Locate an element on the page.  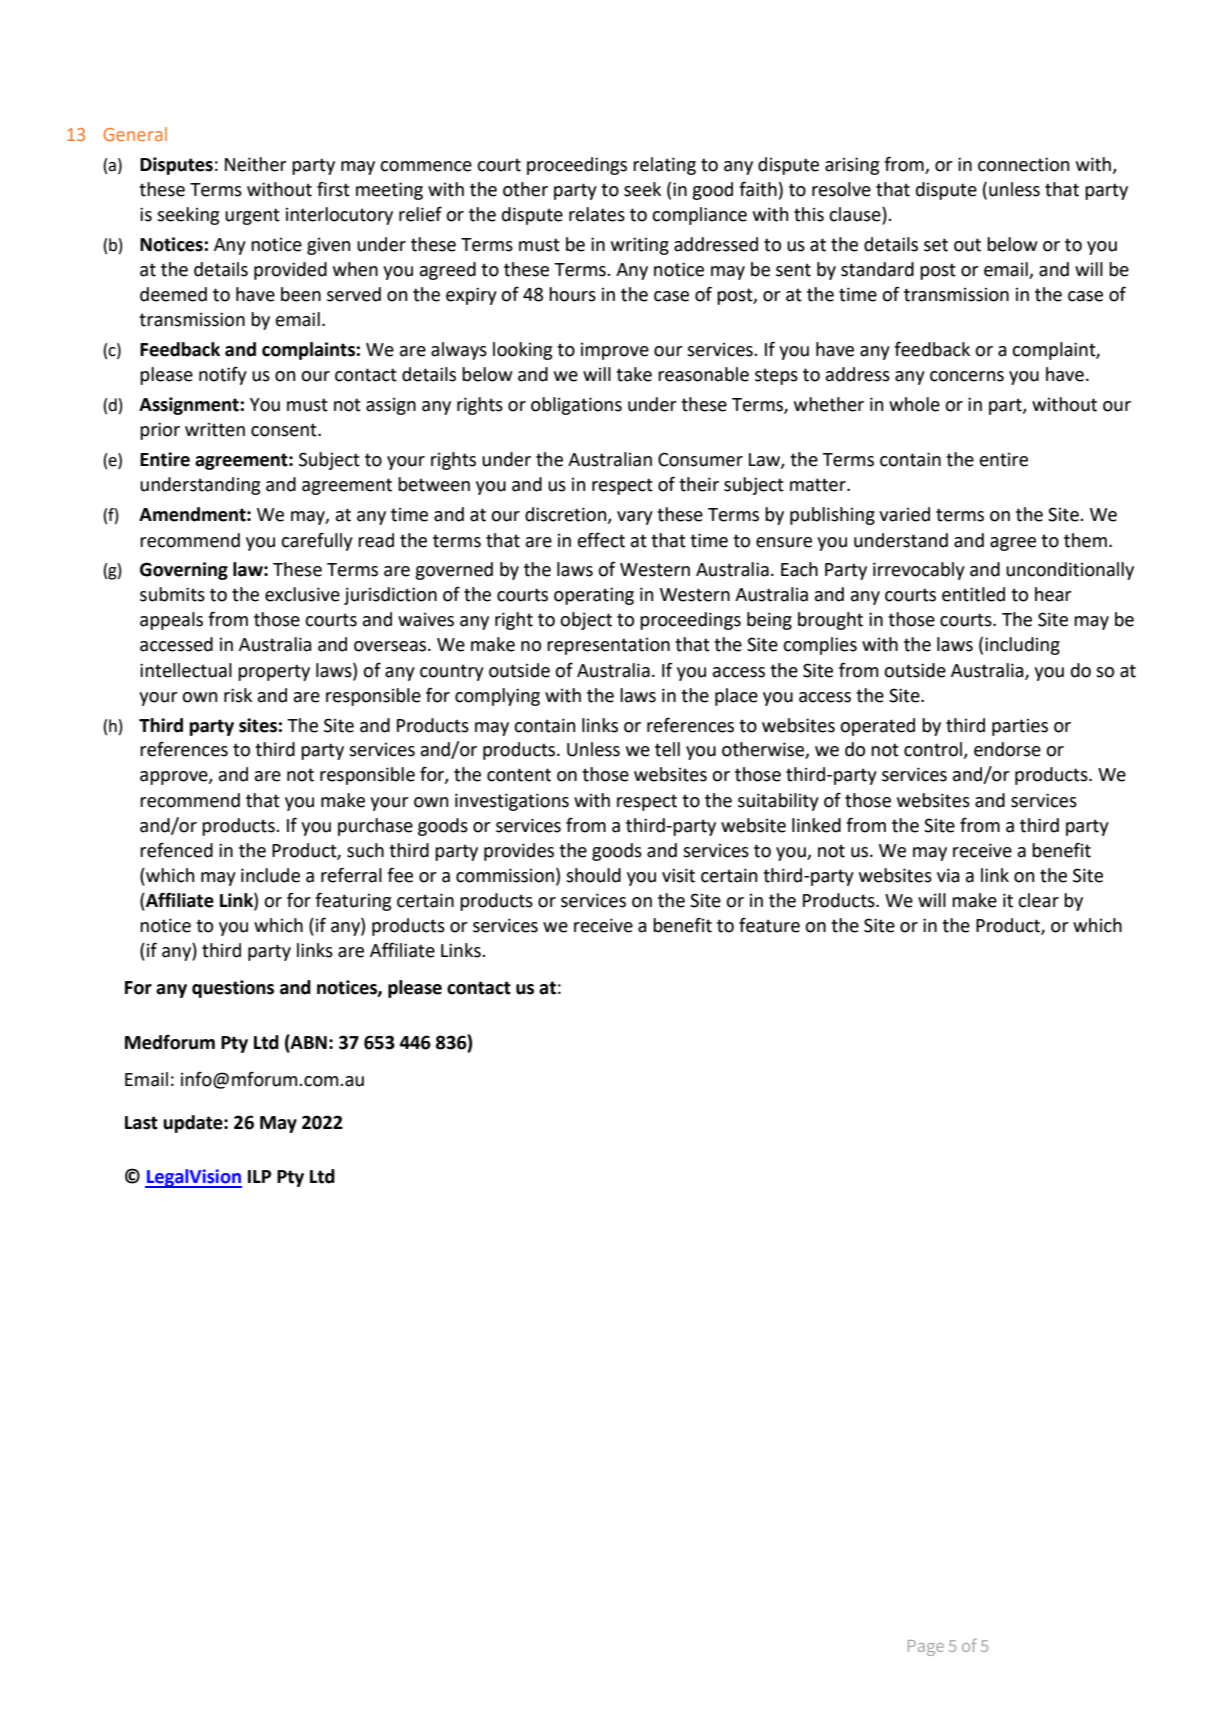
feature is located at coordinates (769, 925).
